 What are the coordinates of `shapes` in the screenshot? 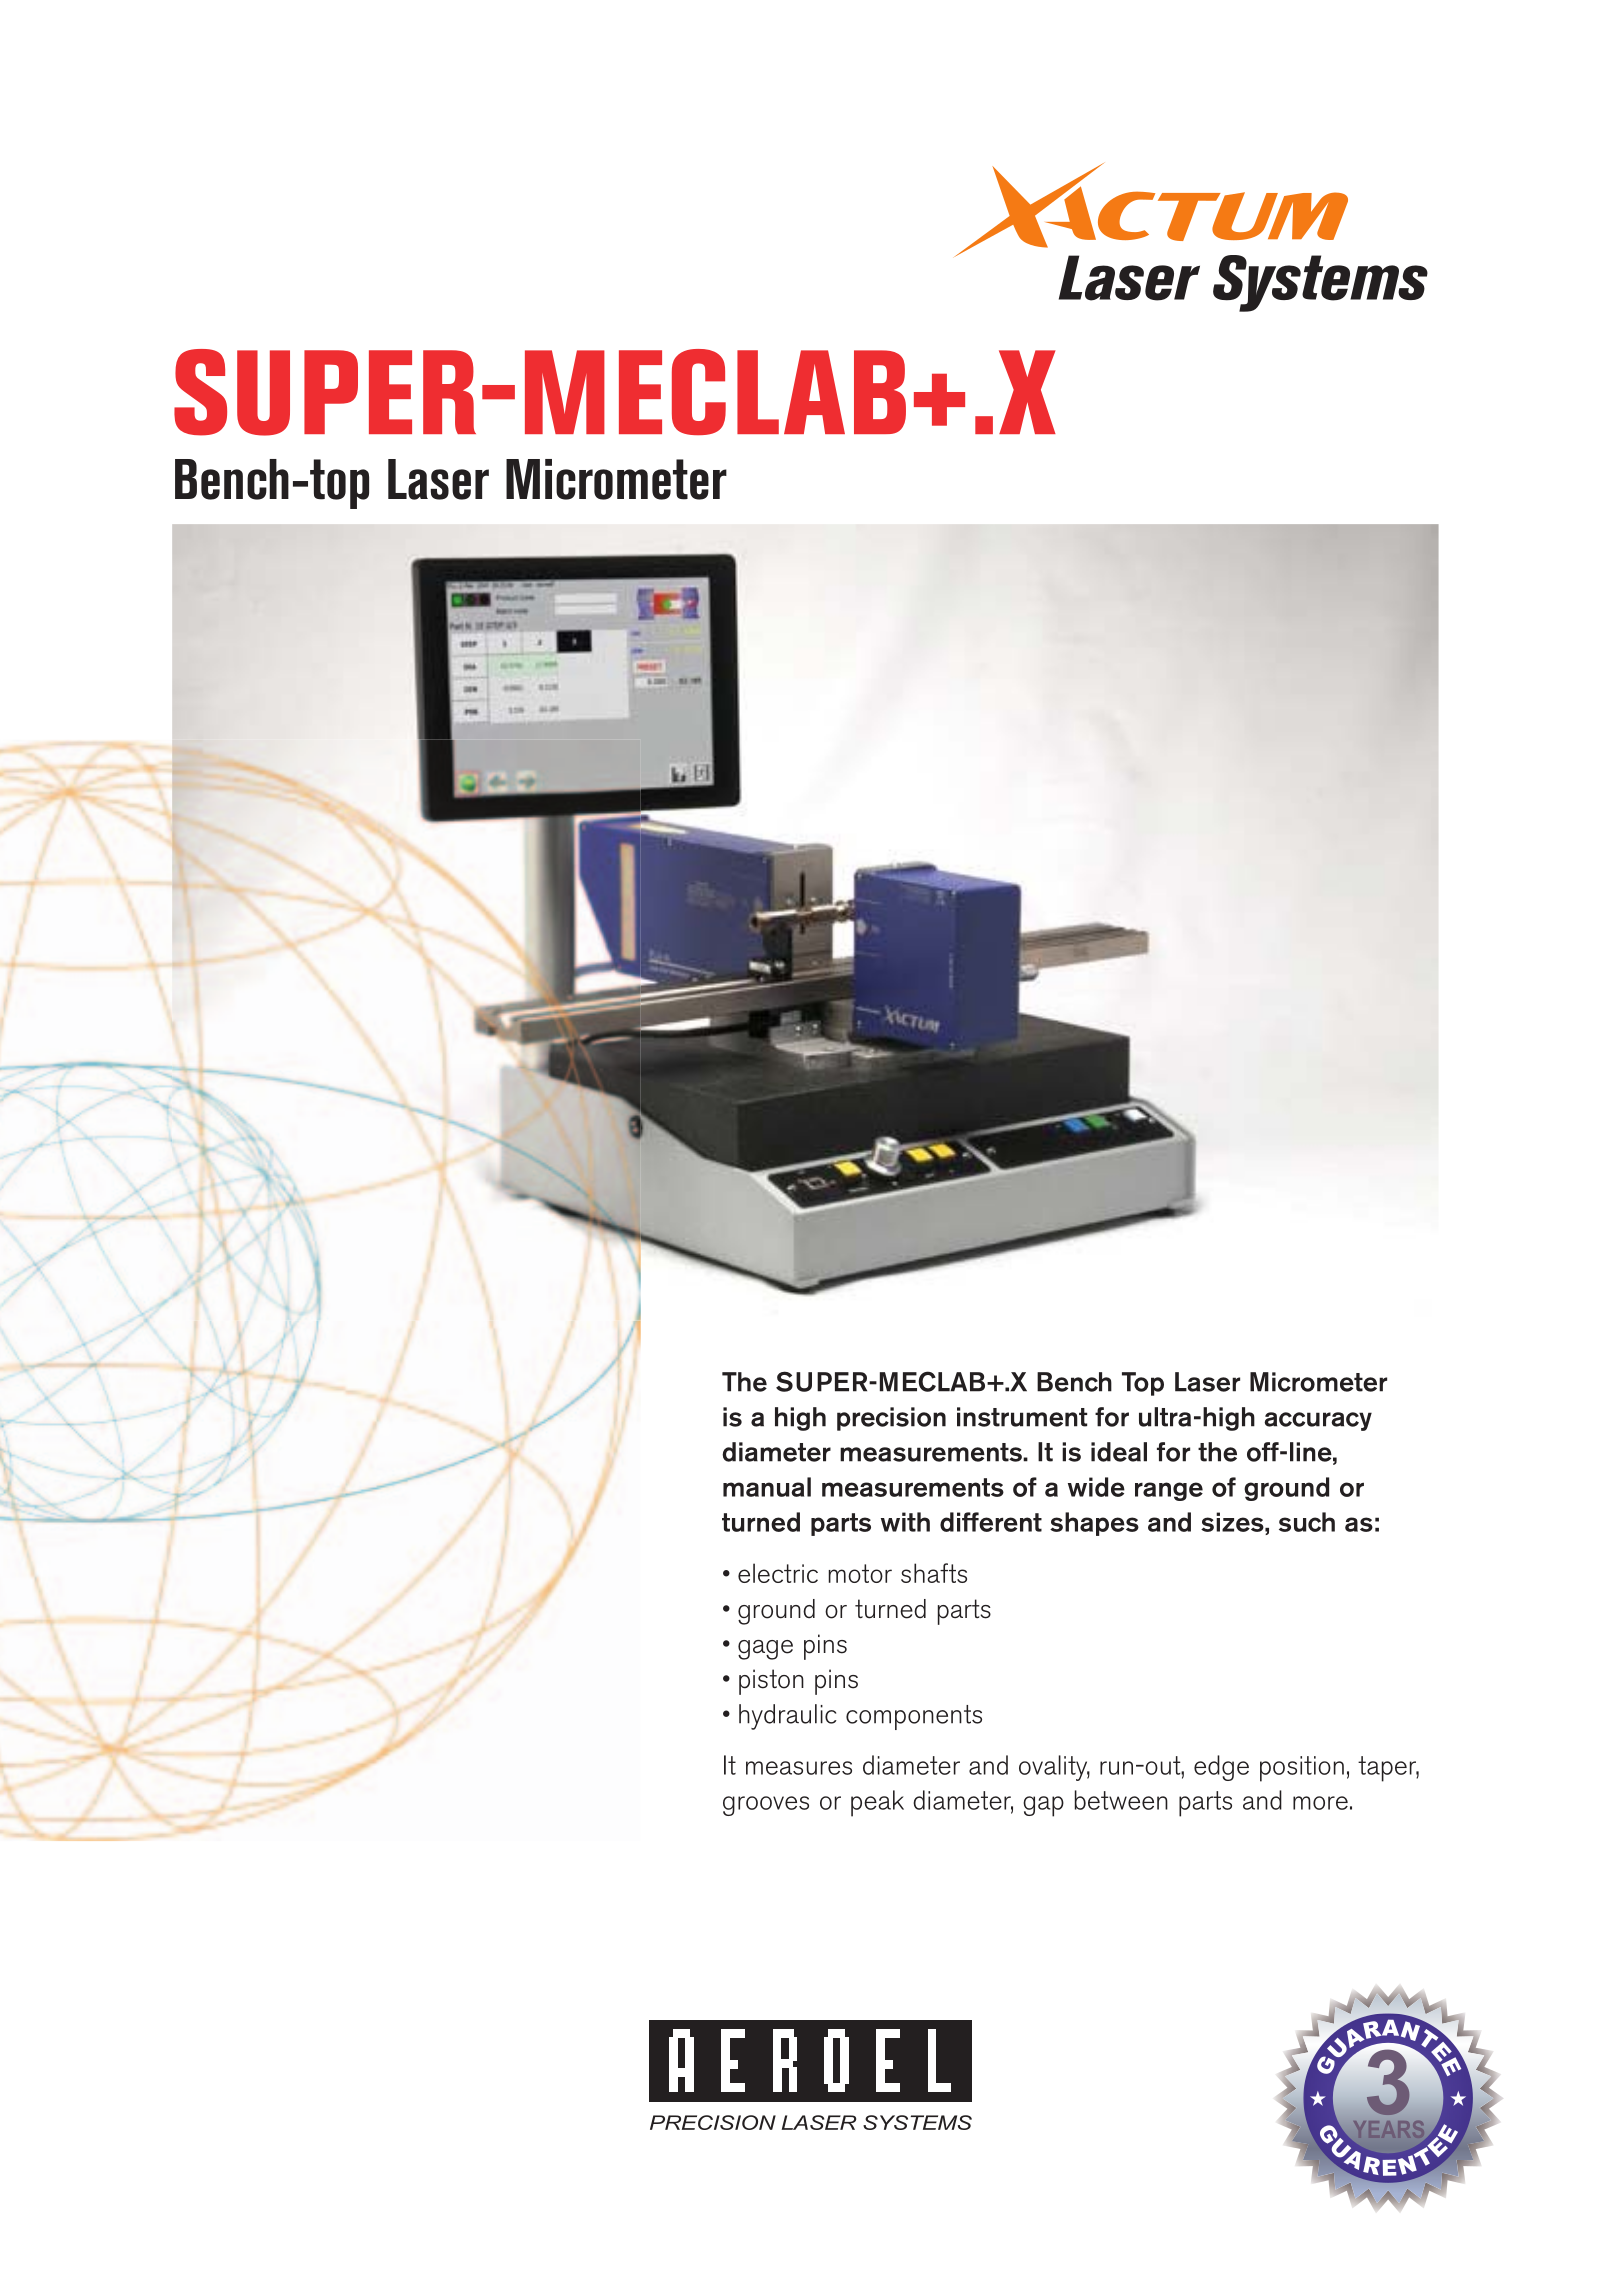 It's located at (1094, 1524).
